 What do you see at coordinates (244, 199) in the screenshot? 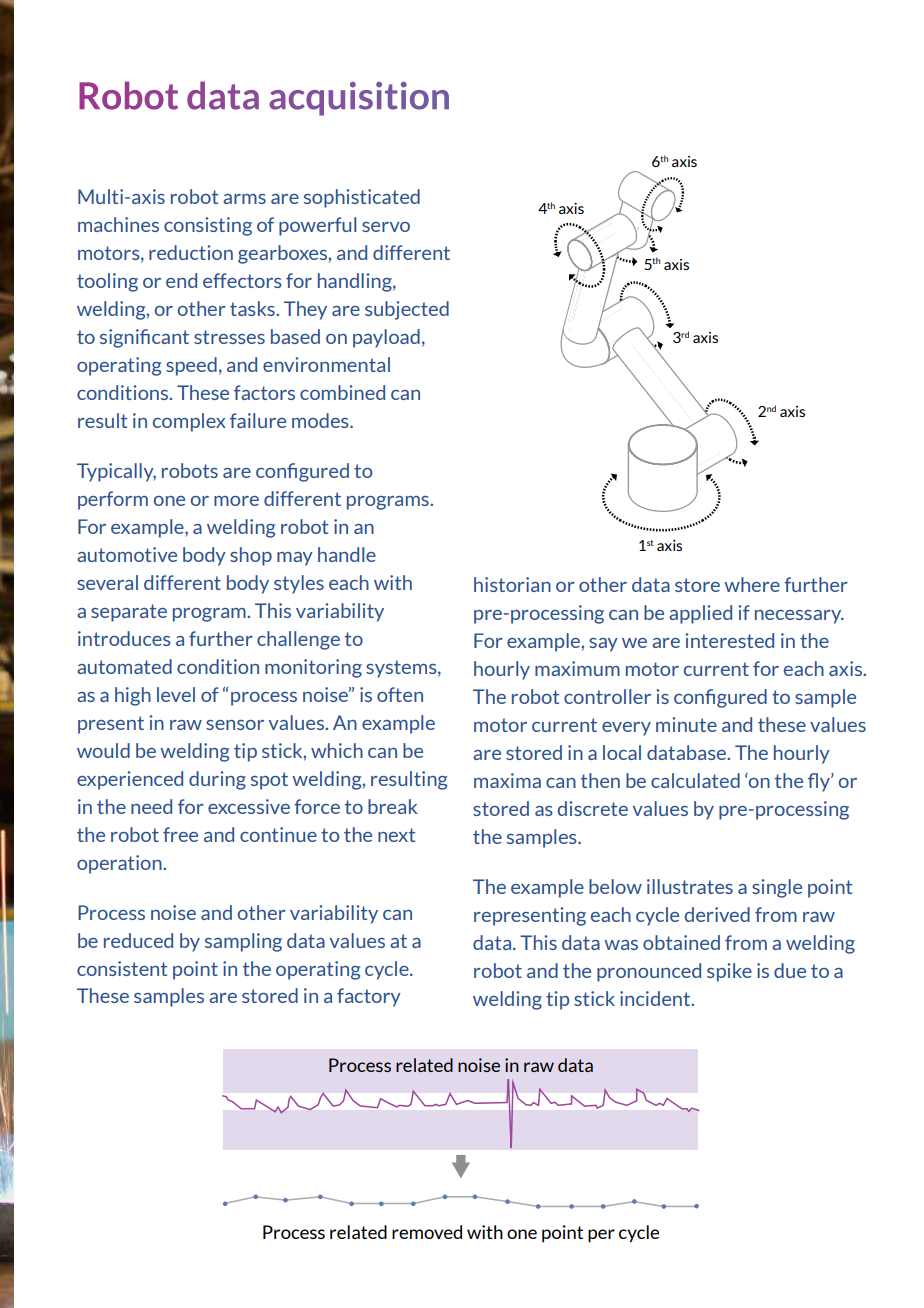
I see `arms` at bounding box center [244, 199].
